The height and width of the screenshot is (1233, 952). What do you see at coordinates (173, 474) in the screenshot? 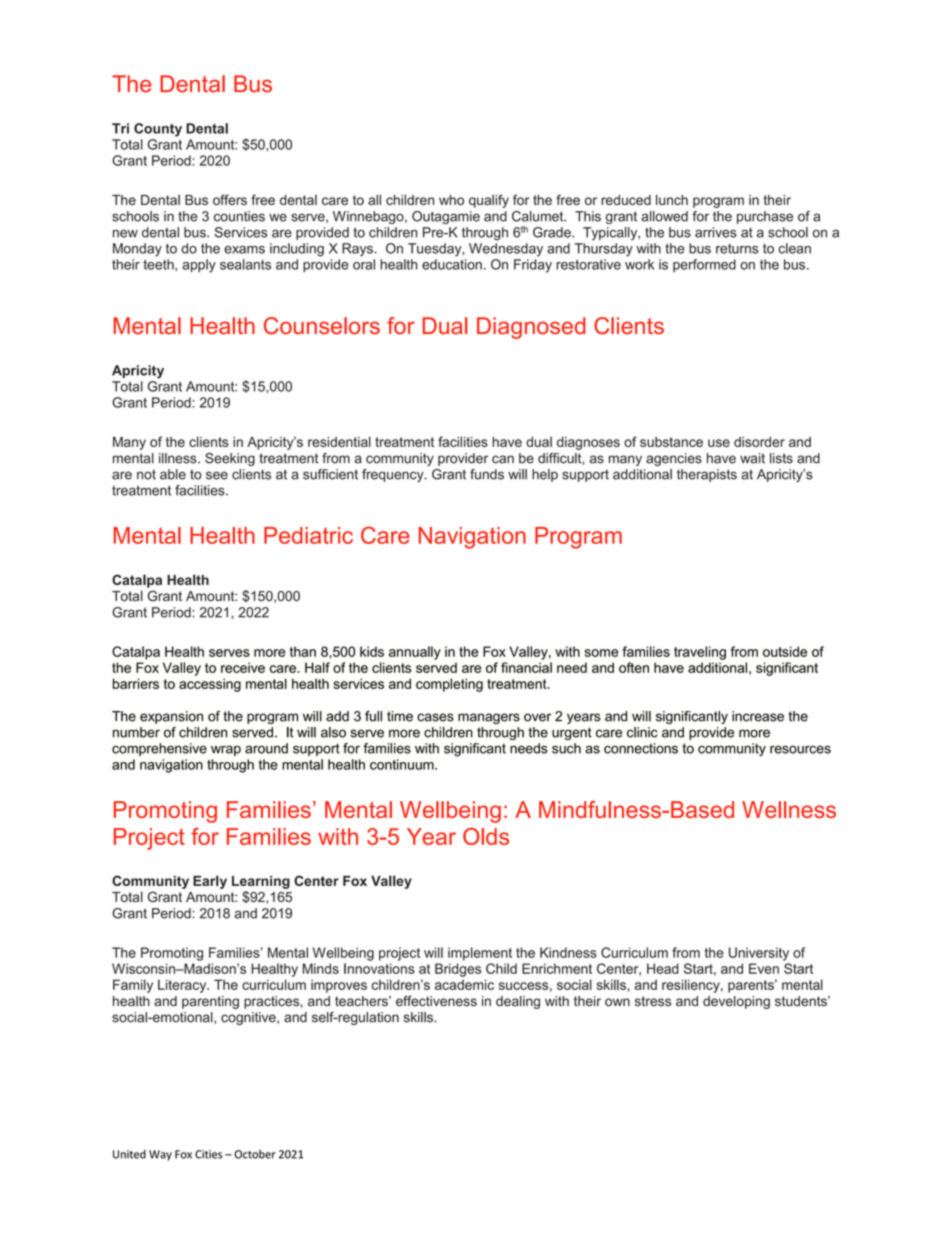
I see `able` at bounding box center [173, 474].
